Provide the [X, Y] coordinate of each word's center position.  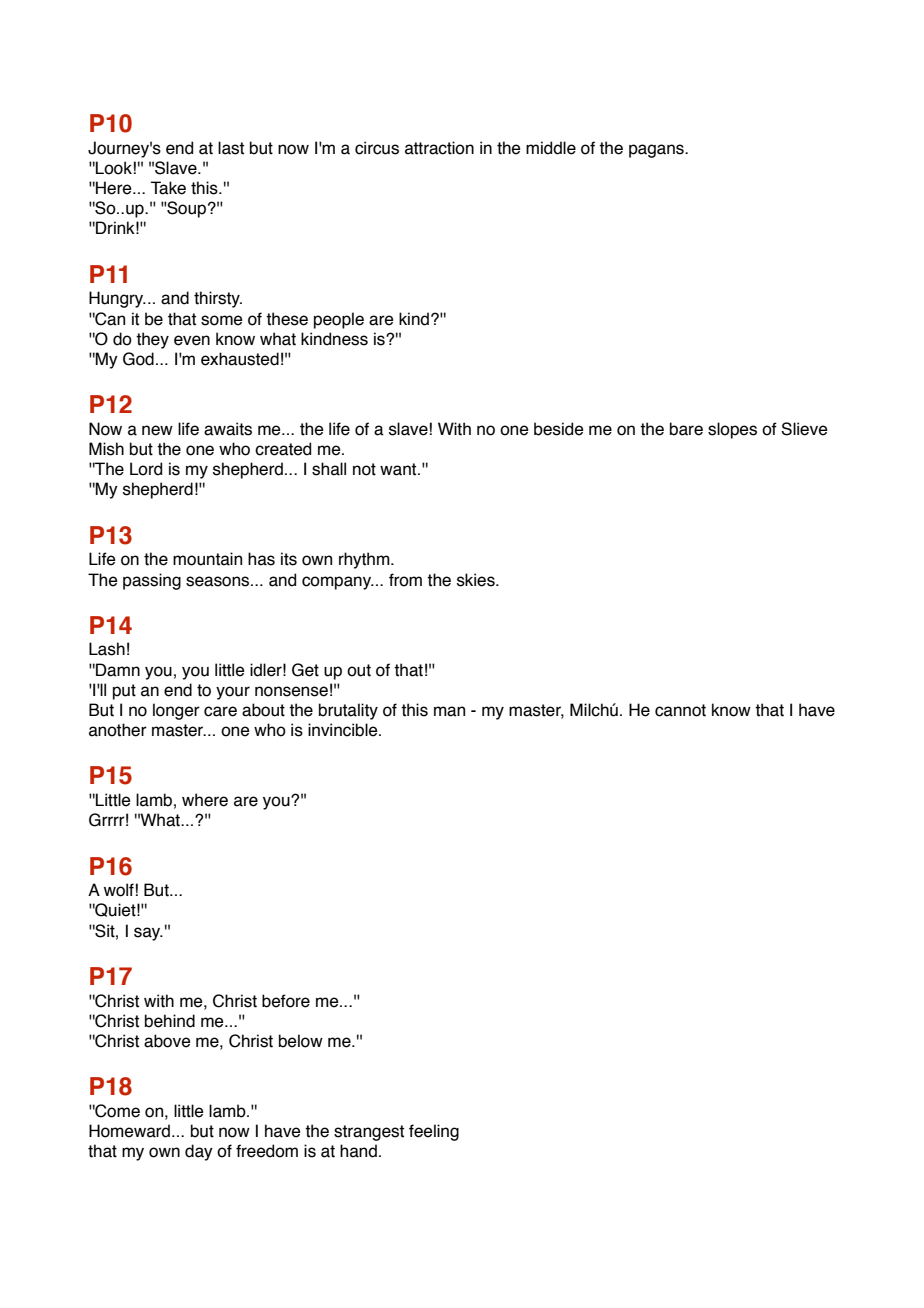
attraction [439, 148]
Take [168, 188]
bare [686, 429]
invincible [344, 730]
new [157, 430]
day [199, 1152]
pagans [657, 151]
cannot [680, 710]
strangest [369, 1133]
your [233, 693]
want [399, 469]
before [286, 1001]
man [449, 711]
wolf [119, 890]
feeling [434, 1132]
